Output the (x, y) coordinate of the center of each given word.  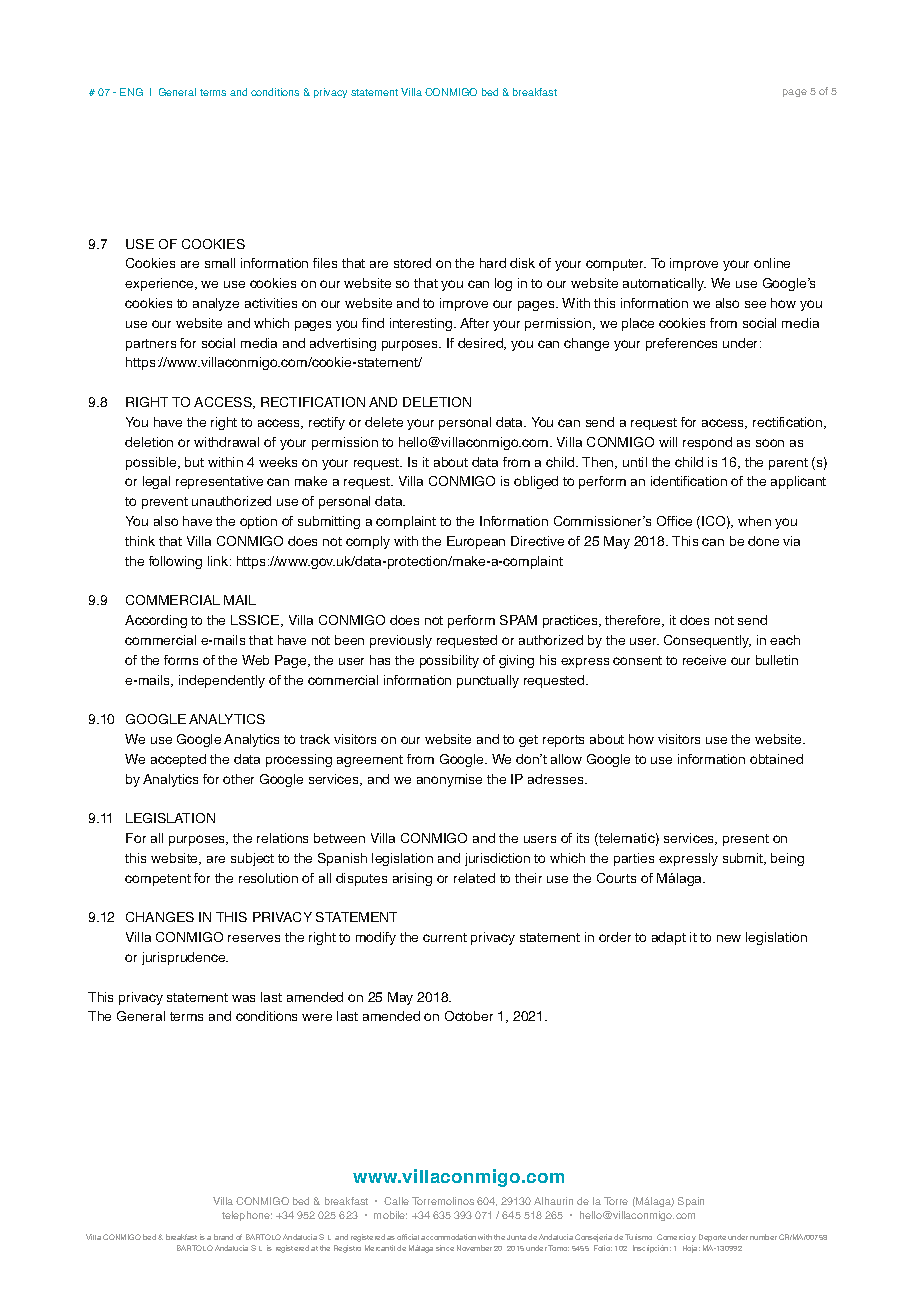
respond (707, 443)
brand (223, 1237)
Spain (691, 1202)
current (445, 937)
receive (704, 660)
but (194, 462)
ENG (131, 92)
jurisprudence (185, 958)
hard (493, 263)
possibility (449, 661)
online (772, 263)
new (729, 938)
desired (481, 344)
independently (222, 681)
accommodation (448, 1237)
